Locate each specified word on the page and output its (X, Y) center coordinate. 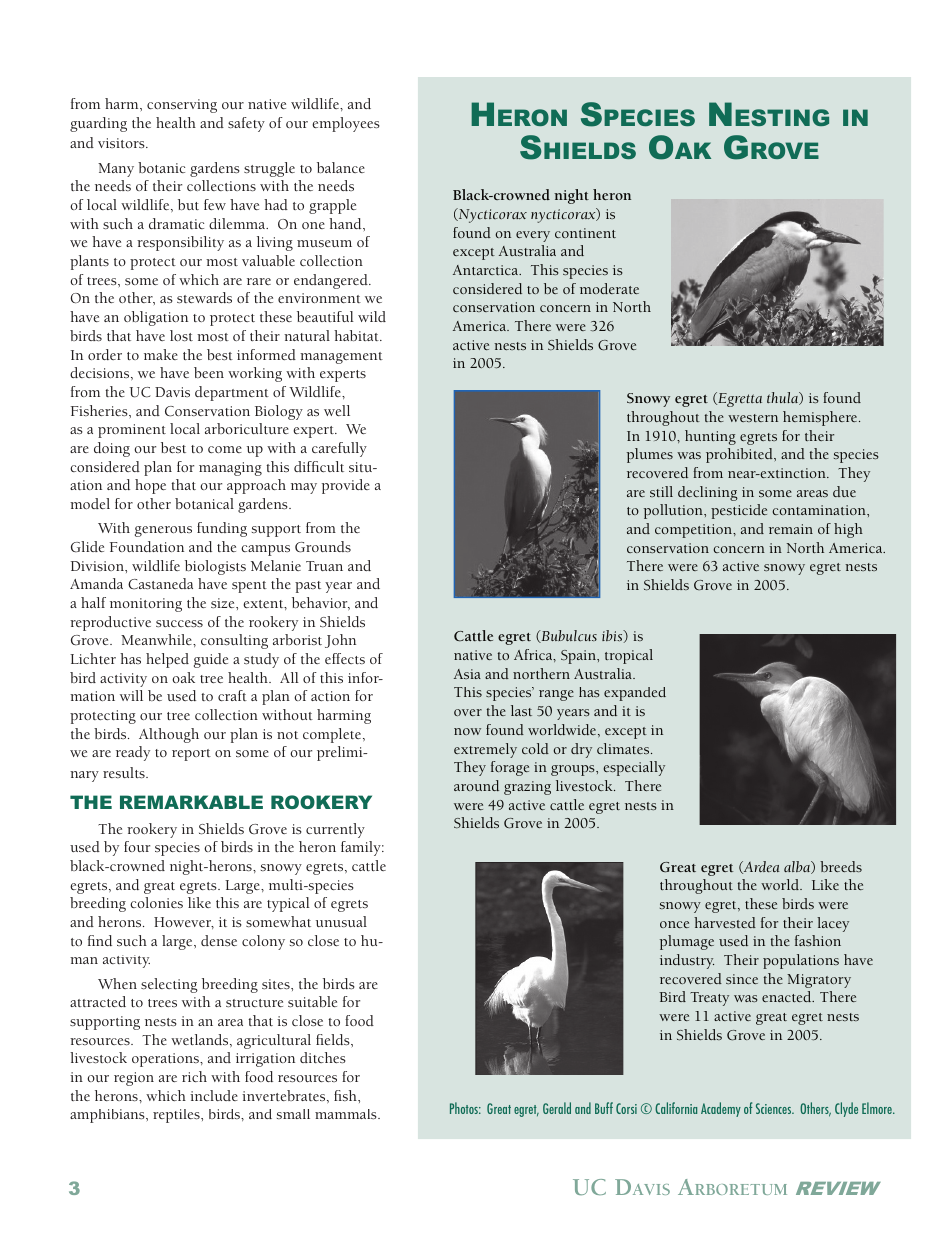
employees (346, 124)
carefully (339, 449)
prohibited (740, 455)
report (191, 755)
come (225, 449)
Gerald (557, 1108)
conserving (182, 106)
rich (194, 1076)
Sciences (775, 1108)
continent (585, 233)
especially (634, 768)
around (476, 785)
